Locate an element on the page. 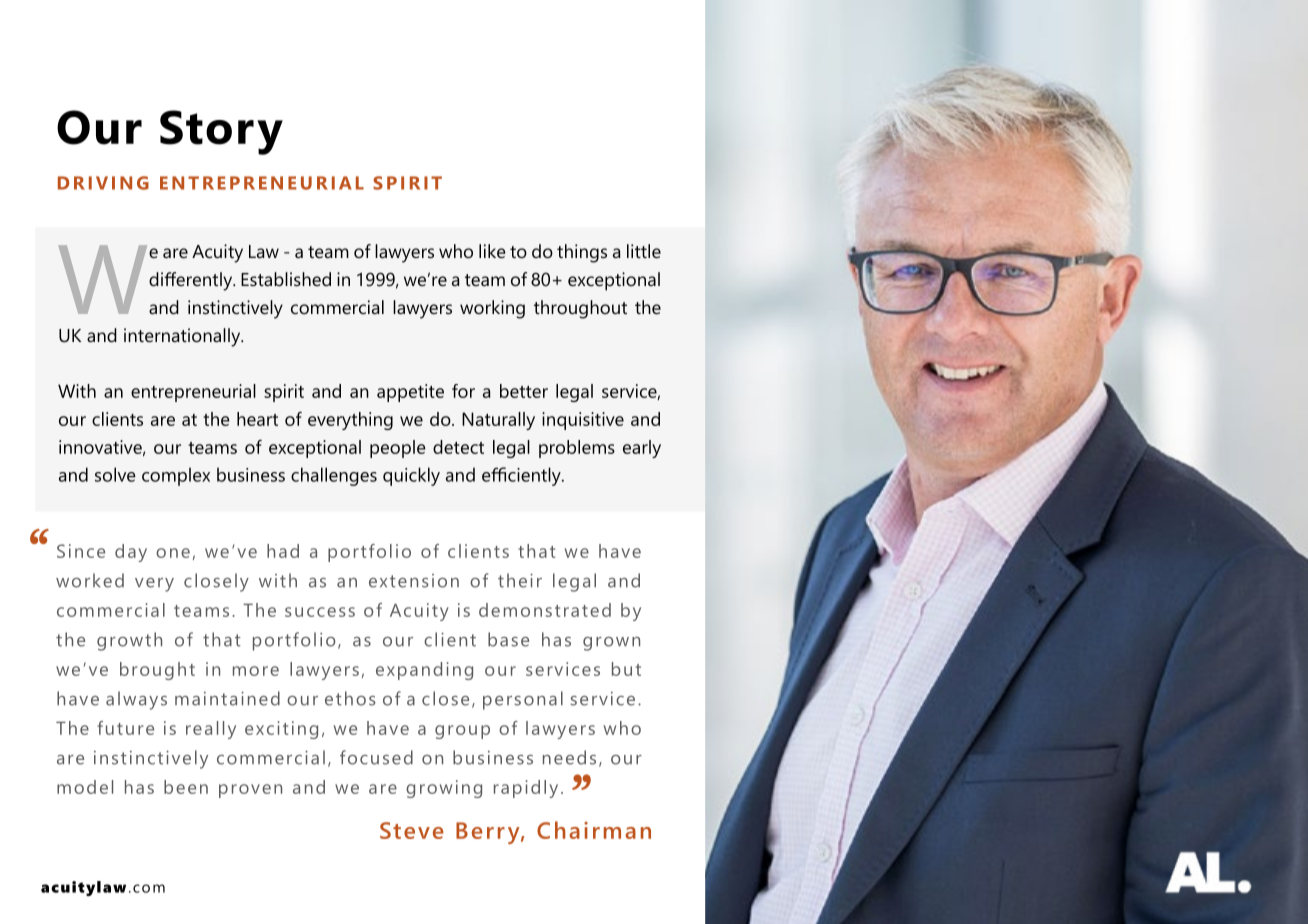 The height and width of the page is (924, 1308). internationally is located at coordinates (183, 337).
